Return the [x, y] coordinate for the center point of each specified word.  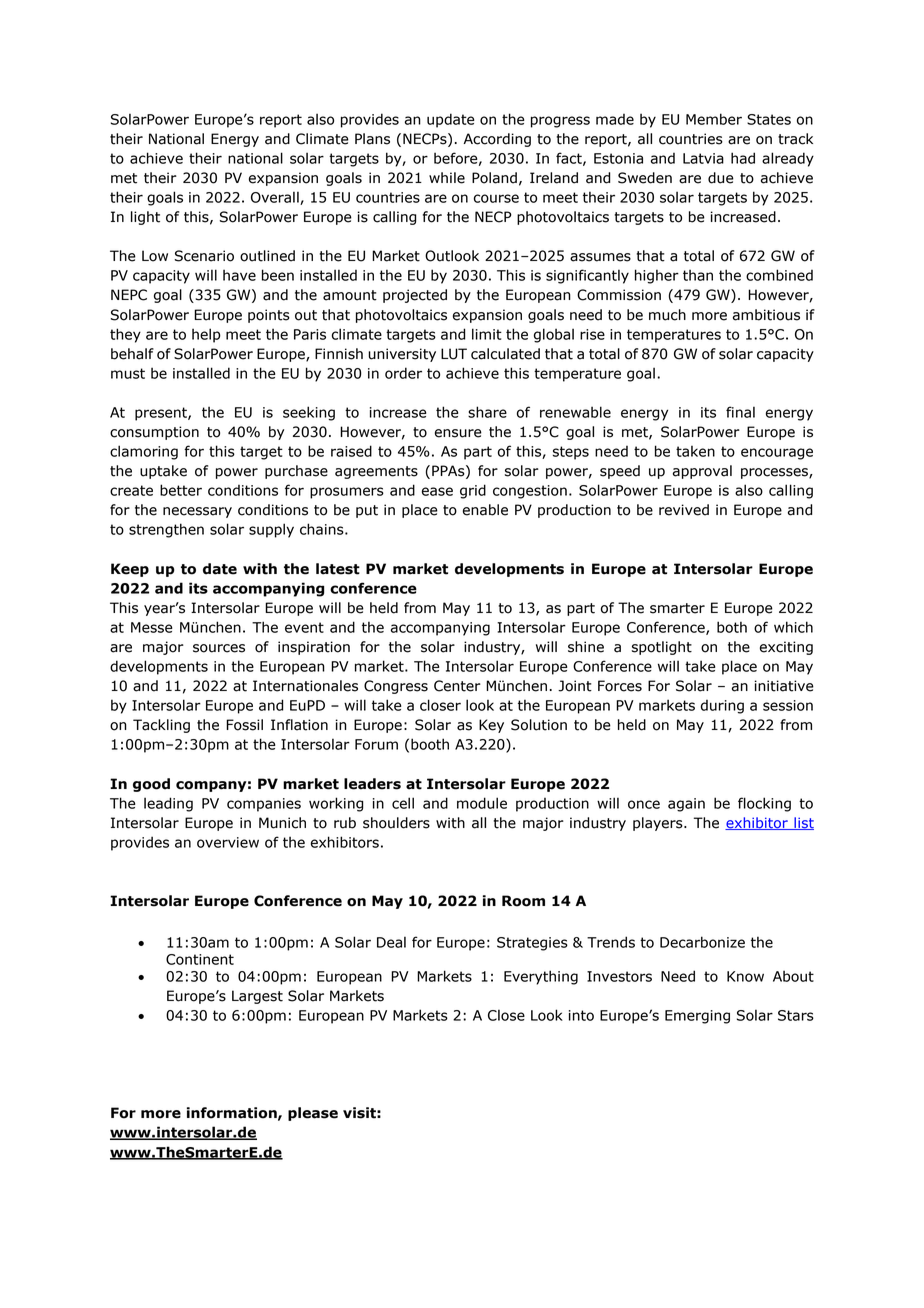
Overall [276, 198]
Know [745, 976]
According [497, 140]
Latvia [703, 158]
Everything [541, 977]
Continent [200, 959]
